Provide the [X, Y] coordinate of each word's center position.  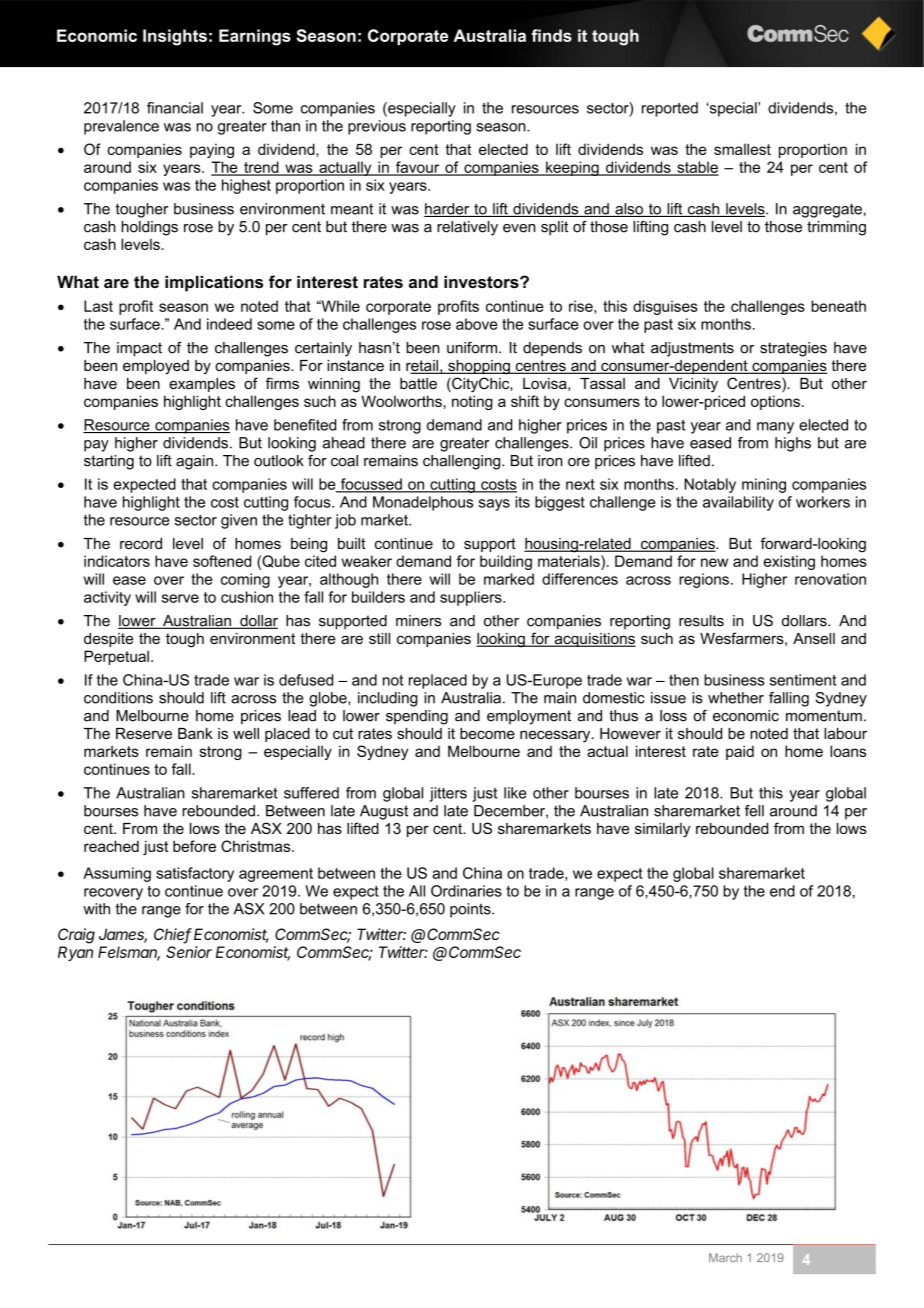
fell [754, 811]
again [194, 462]
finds [551, 35]
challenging [463, 462]
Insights [175, 37]
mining [764, 485]
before [194, 846]
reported [670, 109]
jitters [448, 794]
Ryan [75, 953]
